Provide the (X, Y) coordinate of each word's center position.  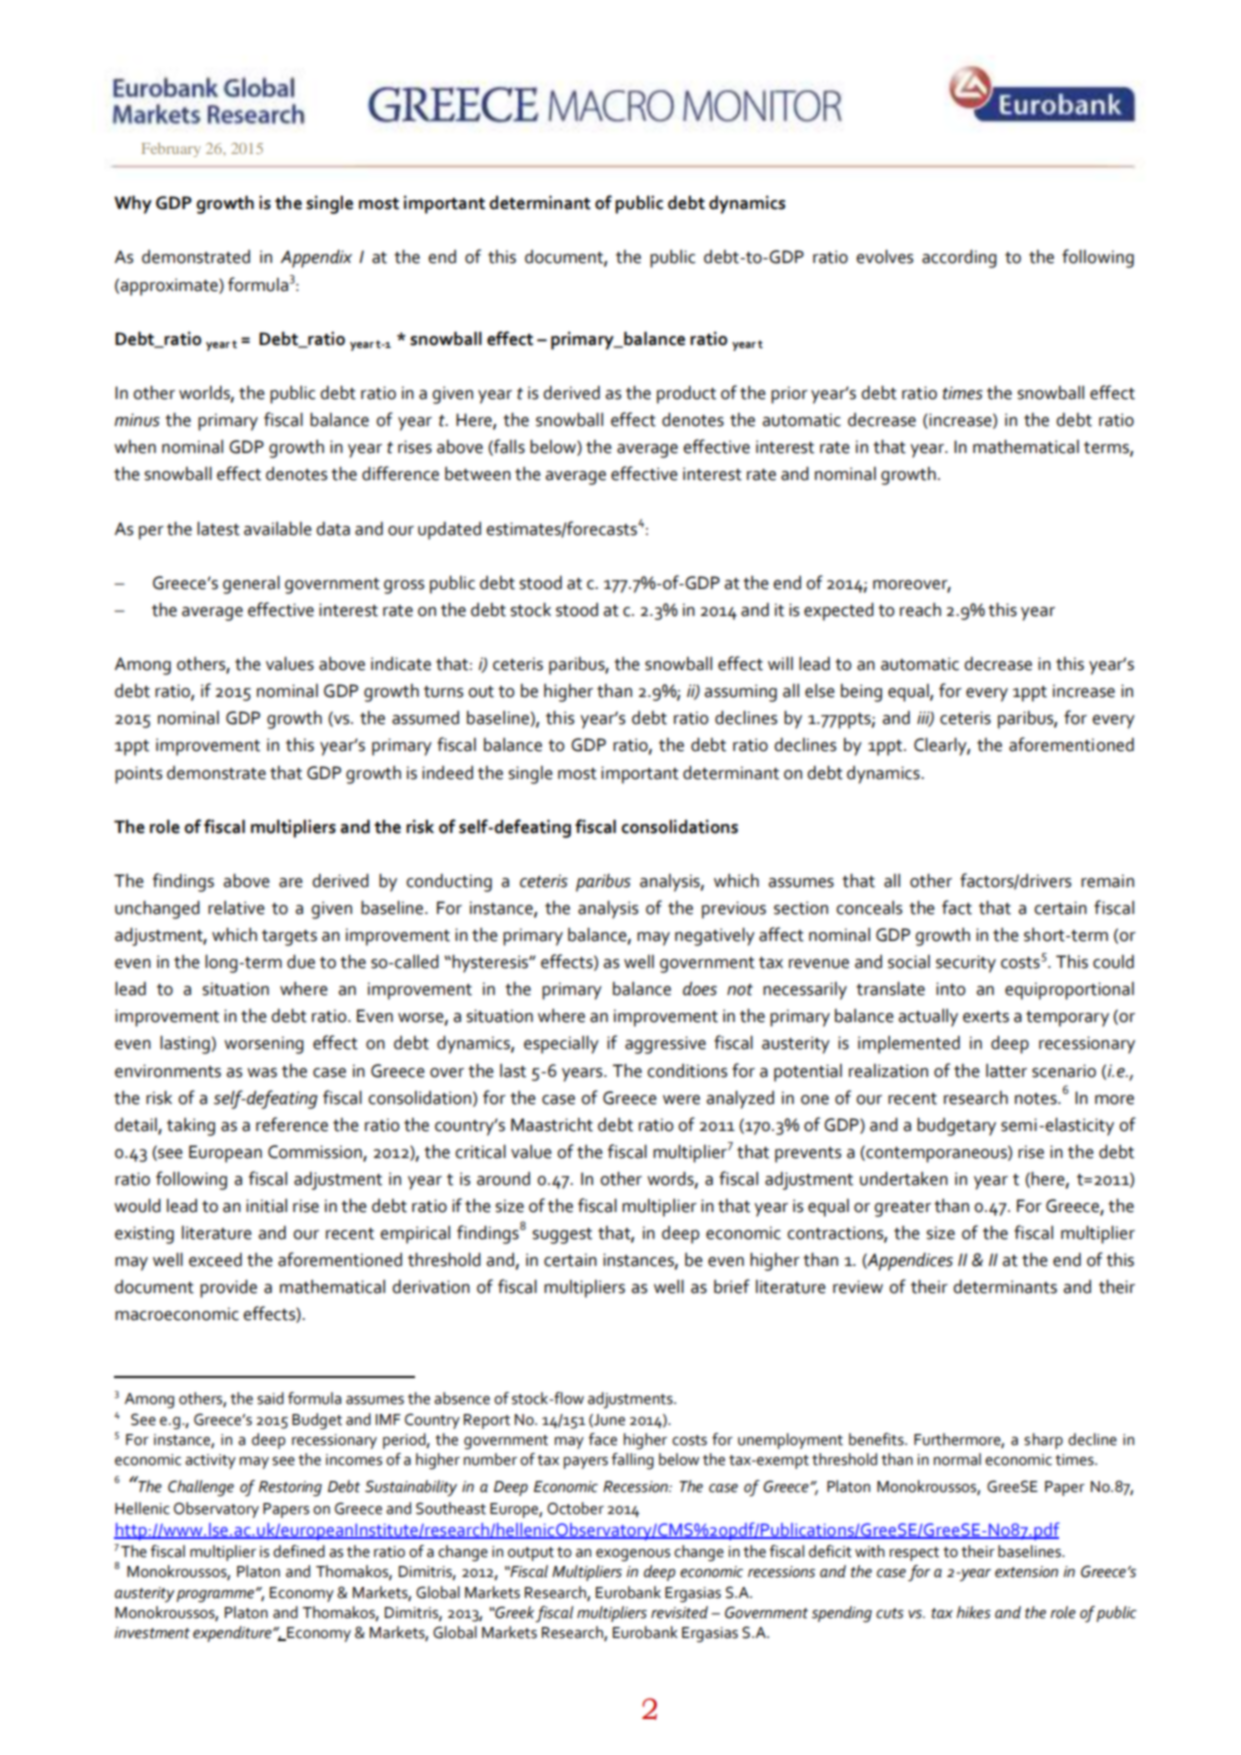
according (959, 258)
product (686, 395)
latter (1006, 1071)
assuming (740, 693)
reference (292, 1124)
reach (920, 610)
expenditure (233, 1634)
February (171, 150)
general (251, 584)
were (681, 1100)
